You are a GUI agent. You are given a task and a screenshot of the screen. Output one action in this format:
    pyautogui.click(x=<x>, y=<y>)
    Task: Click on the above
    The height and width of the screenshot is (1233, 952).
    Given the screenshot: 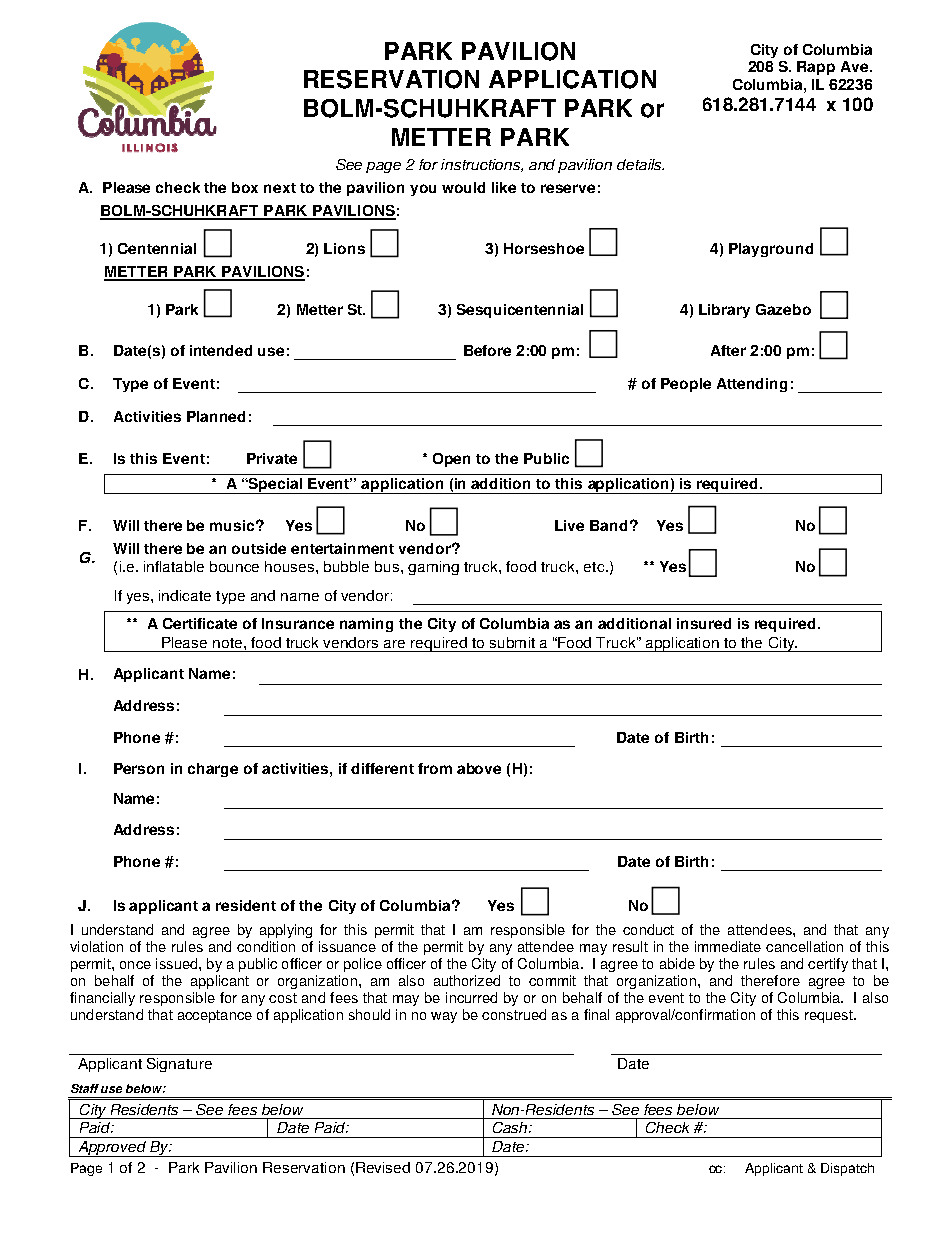 What is the action you would take?
    pyautogui.click(x=479, y=768)
